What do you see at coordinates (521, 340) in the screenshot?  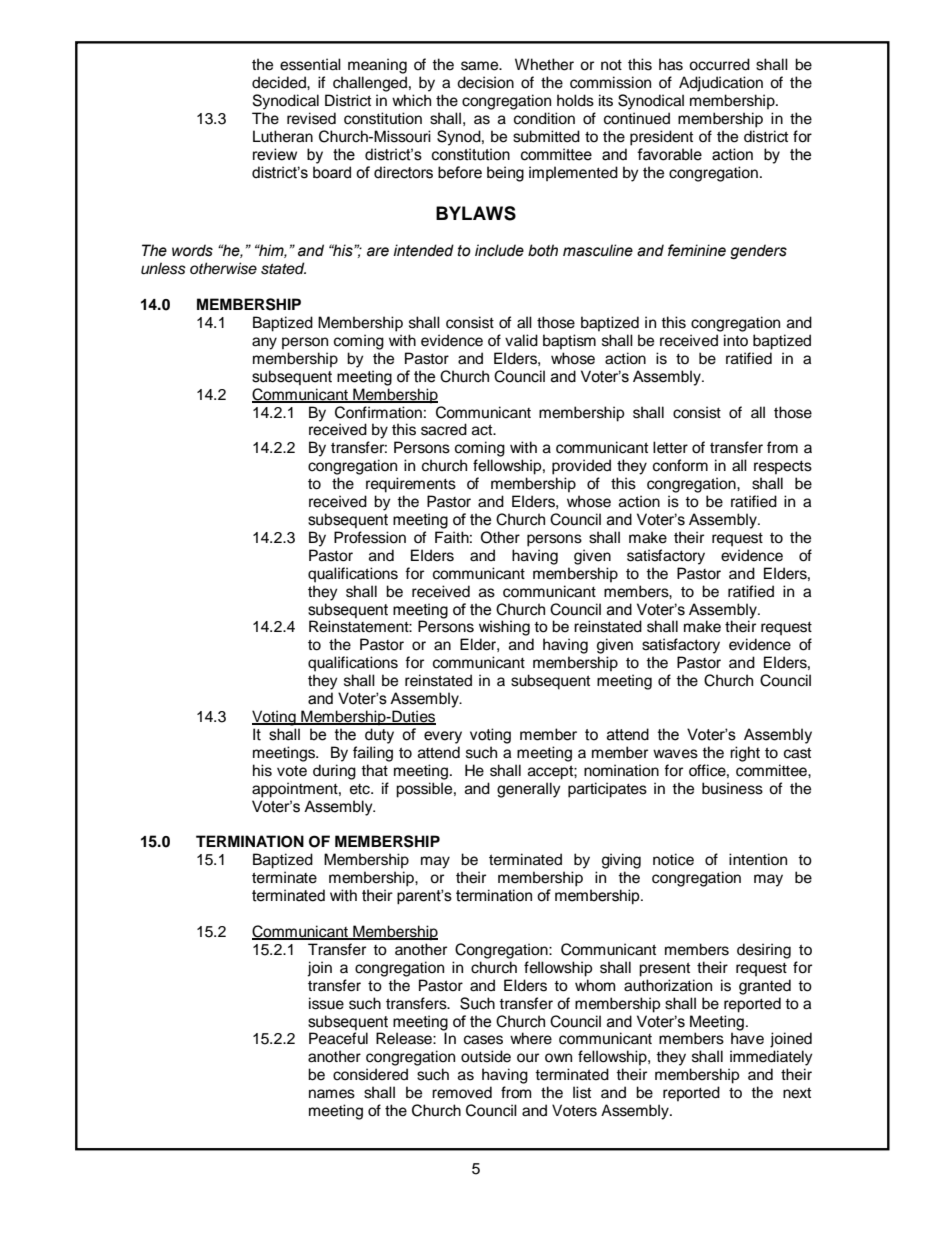 I see `valid` at bounding box center [521, 340].
